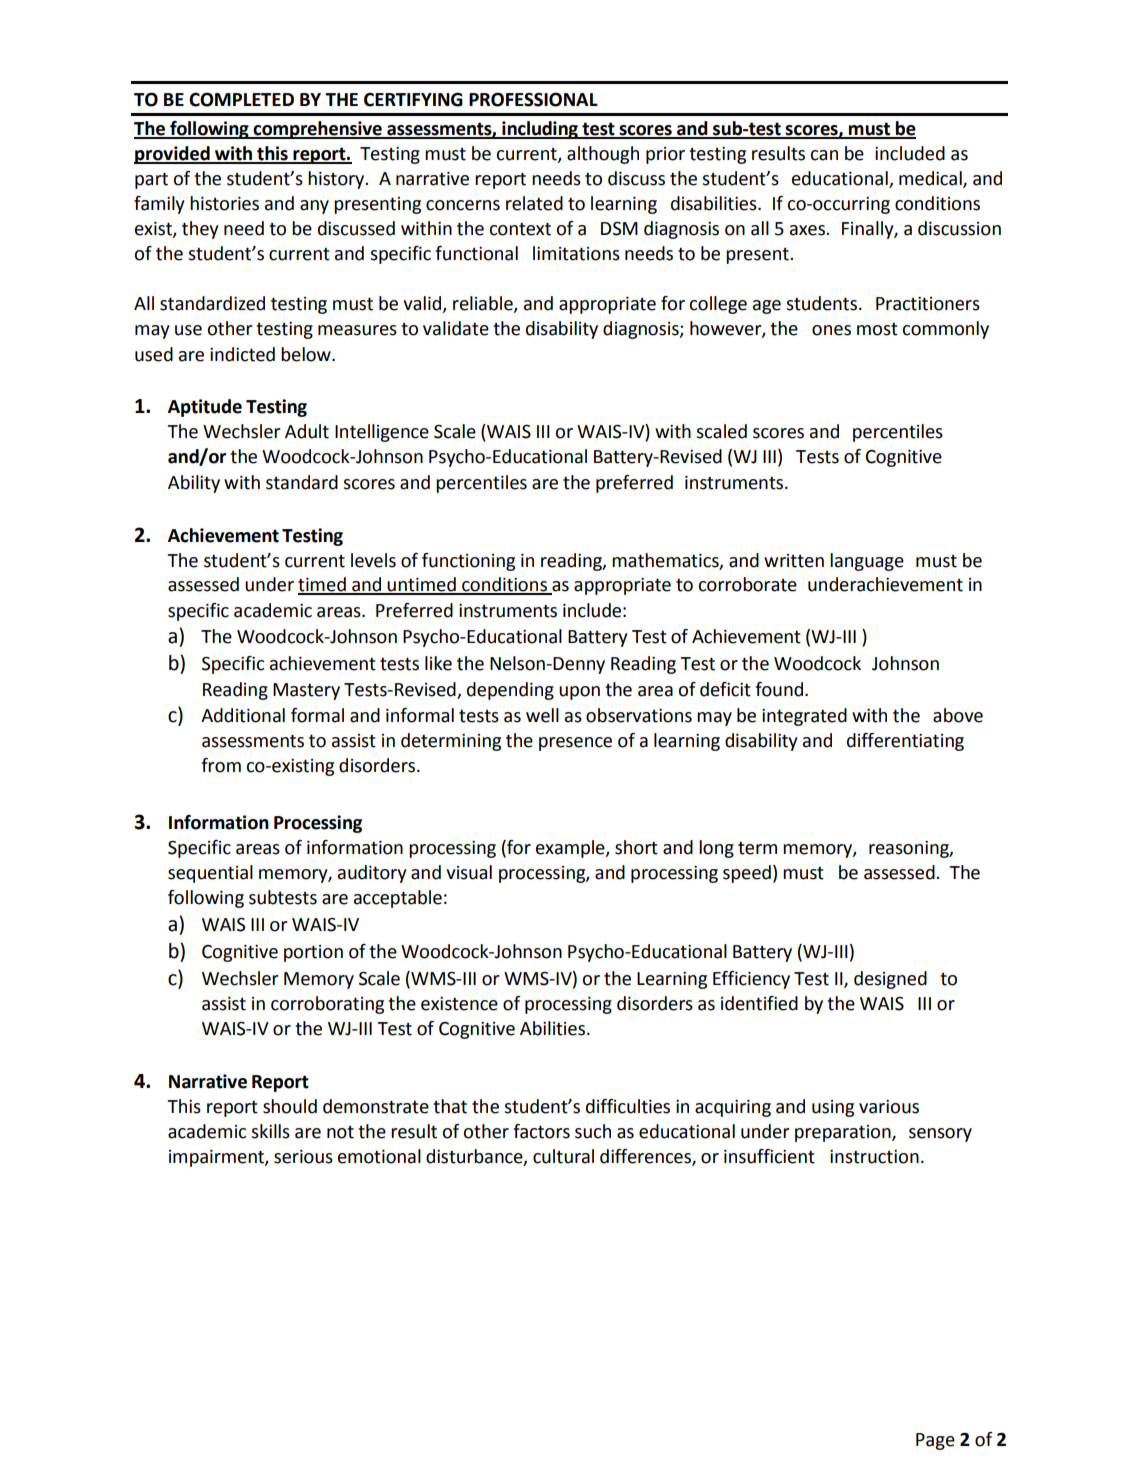  What do you see at coordinates (303, 1157) in the page?
I see `serious` at bounding box center [303, 1157].
